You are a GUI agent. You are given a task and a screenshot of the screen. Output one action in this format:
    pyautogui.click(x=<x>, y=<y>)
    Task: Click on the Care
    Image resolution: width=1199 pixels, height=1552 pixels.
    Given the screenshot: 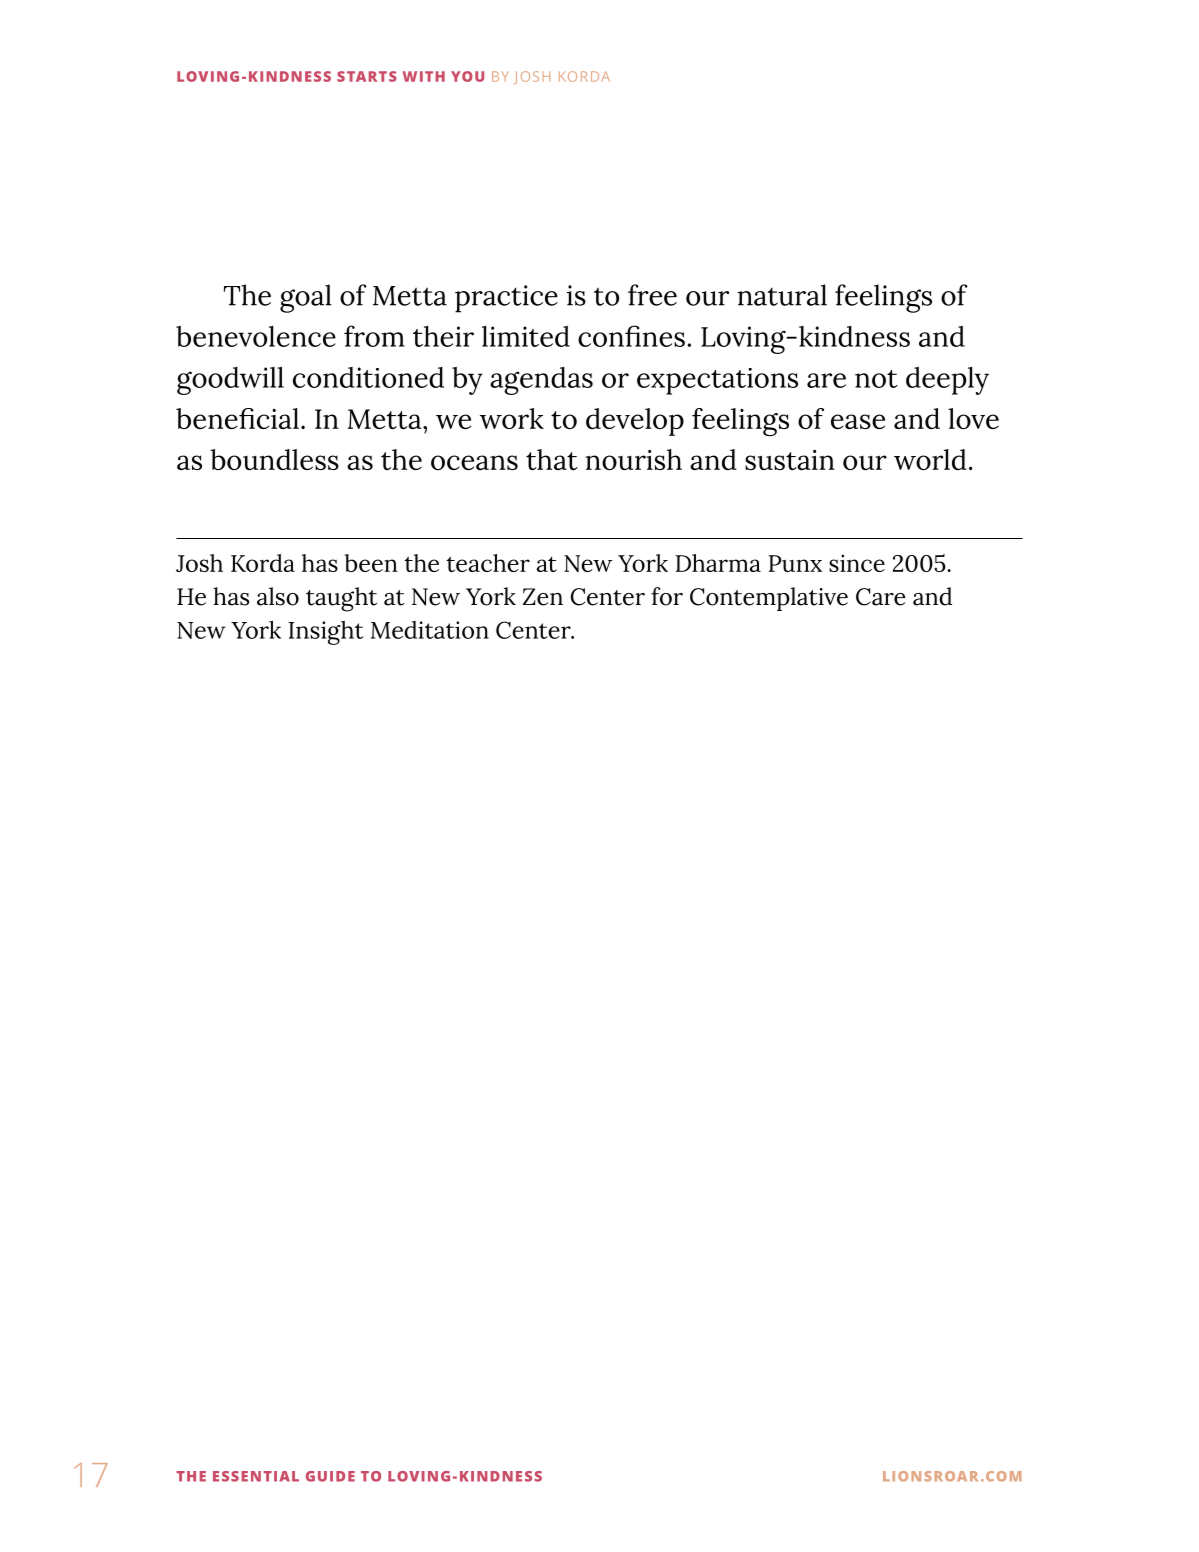 What is the action you would take?
    pyautogui.click(x=880, y=597)
